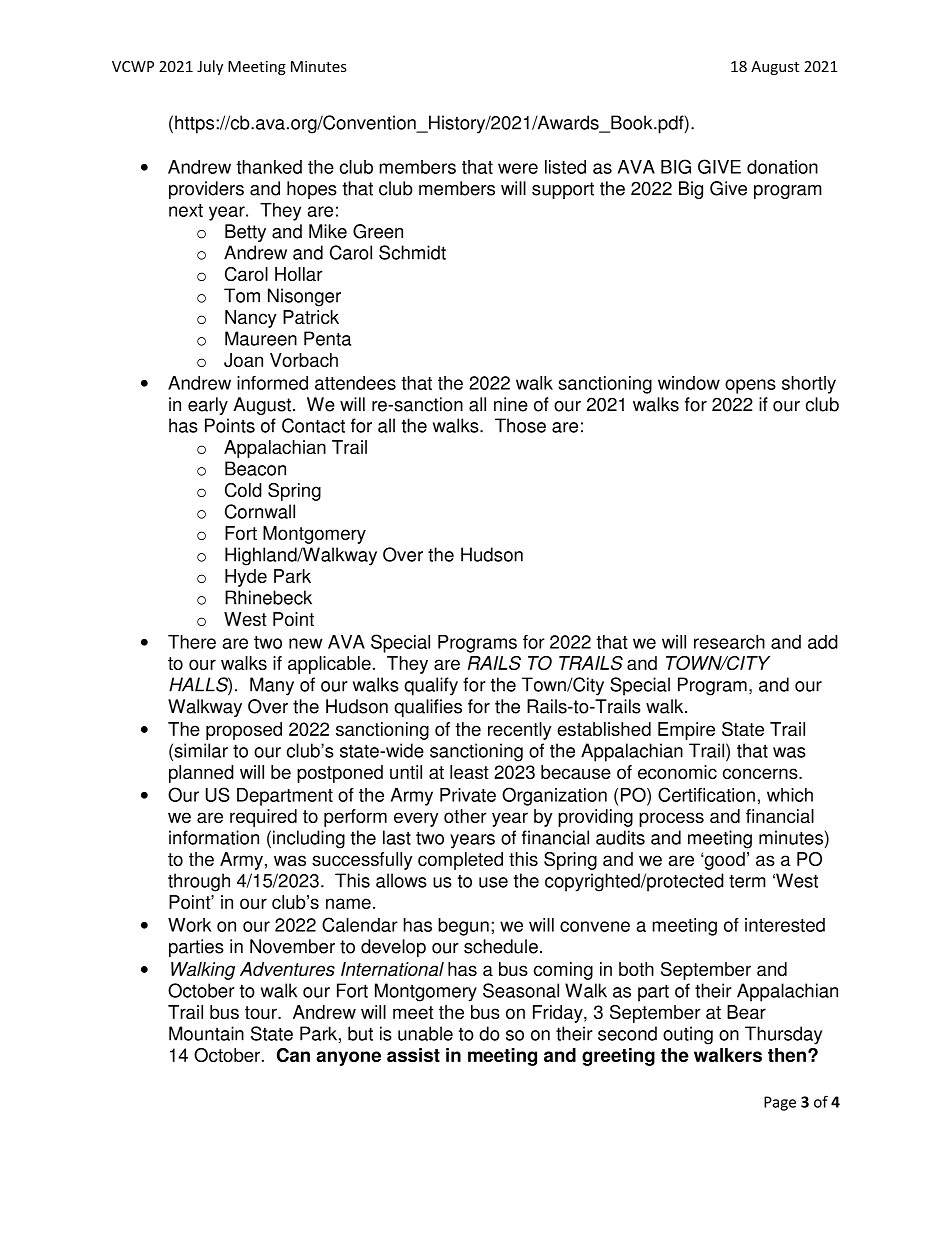  I want to click on donation, so click(782, 167).
